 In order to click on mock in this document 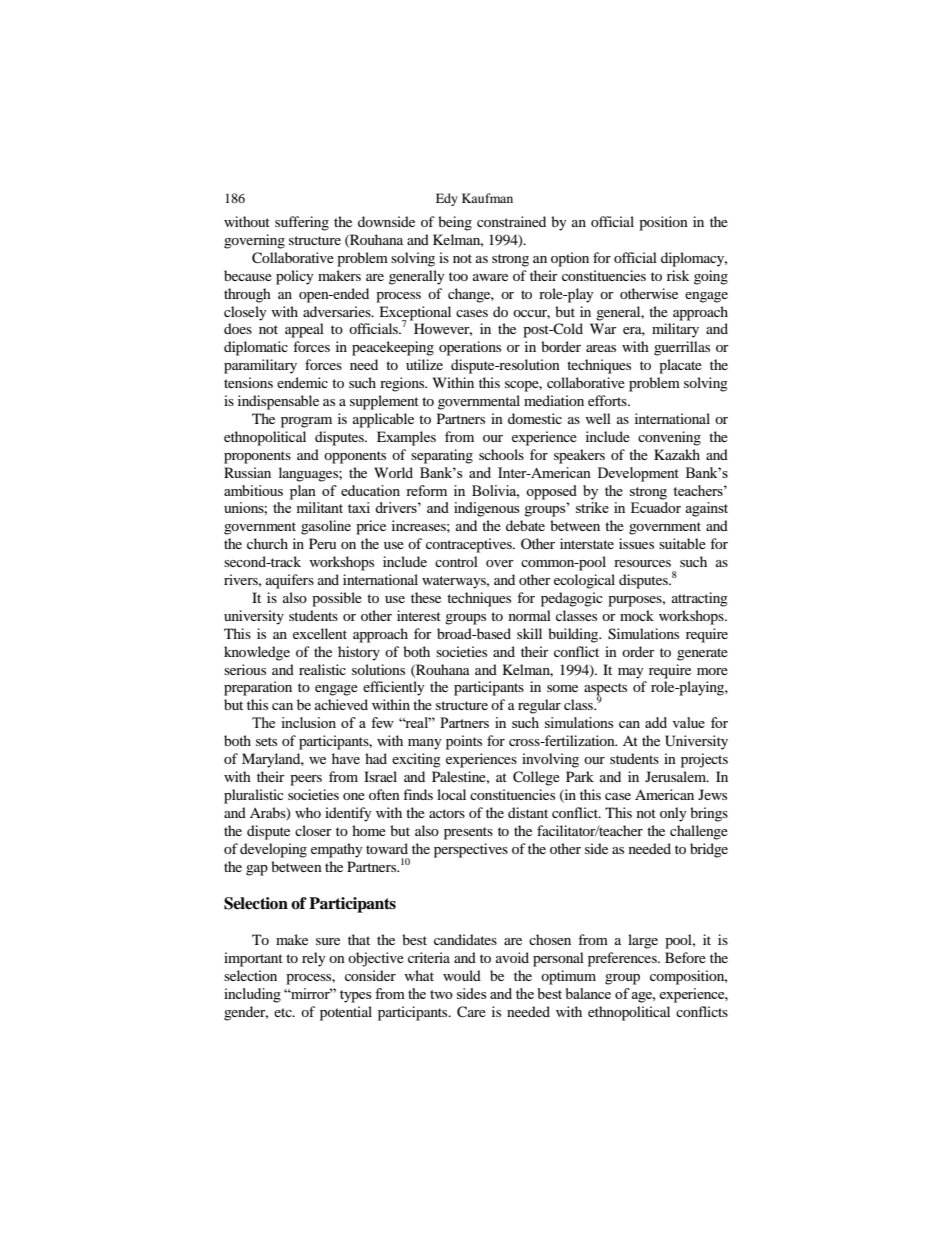, I will do `click(637, 615)`.
